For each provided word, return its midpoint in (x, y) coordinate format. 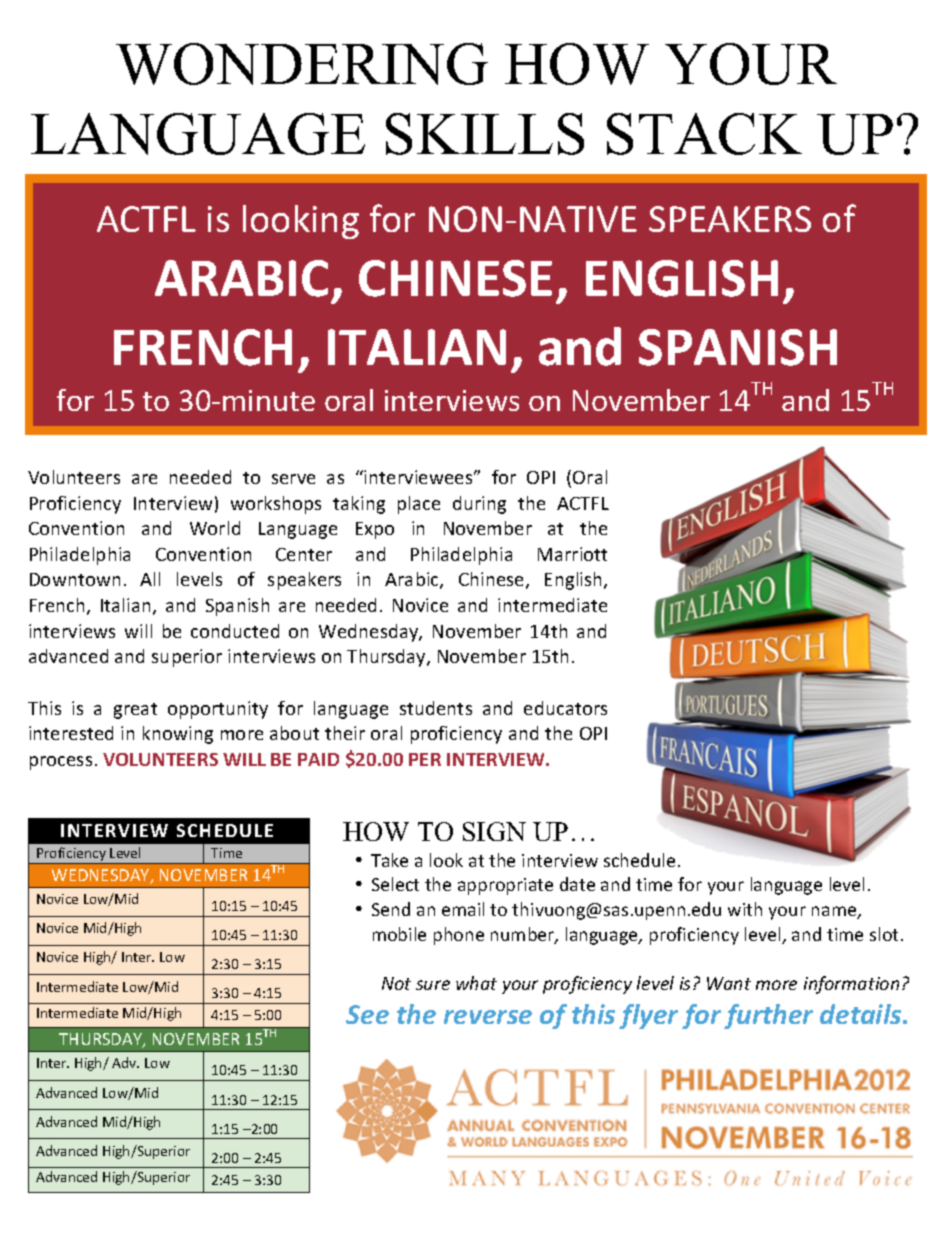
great (135, 711)
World (215, 528)
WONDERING (302, 64)
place (419, 505)
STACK (704, 134)
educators (565, 708)
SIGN (494, 831)
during (479, 505)
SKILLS (485, 134)
